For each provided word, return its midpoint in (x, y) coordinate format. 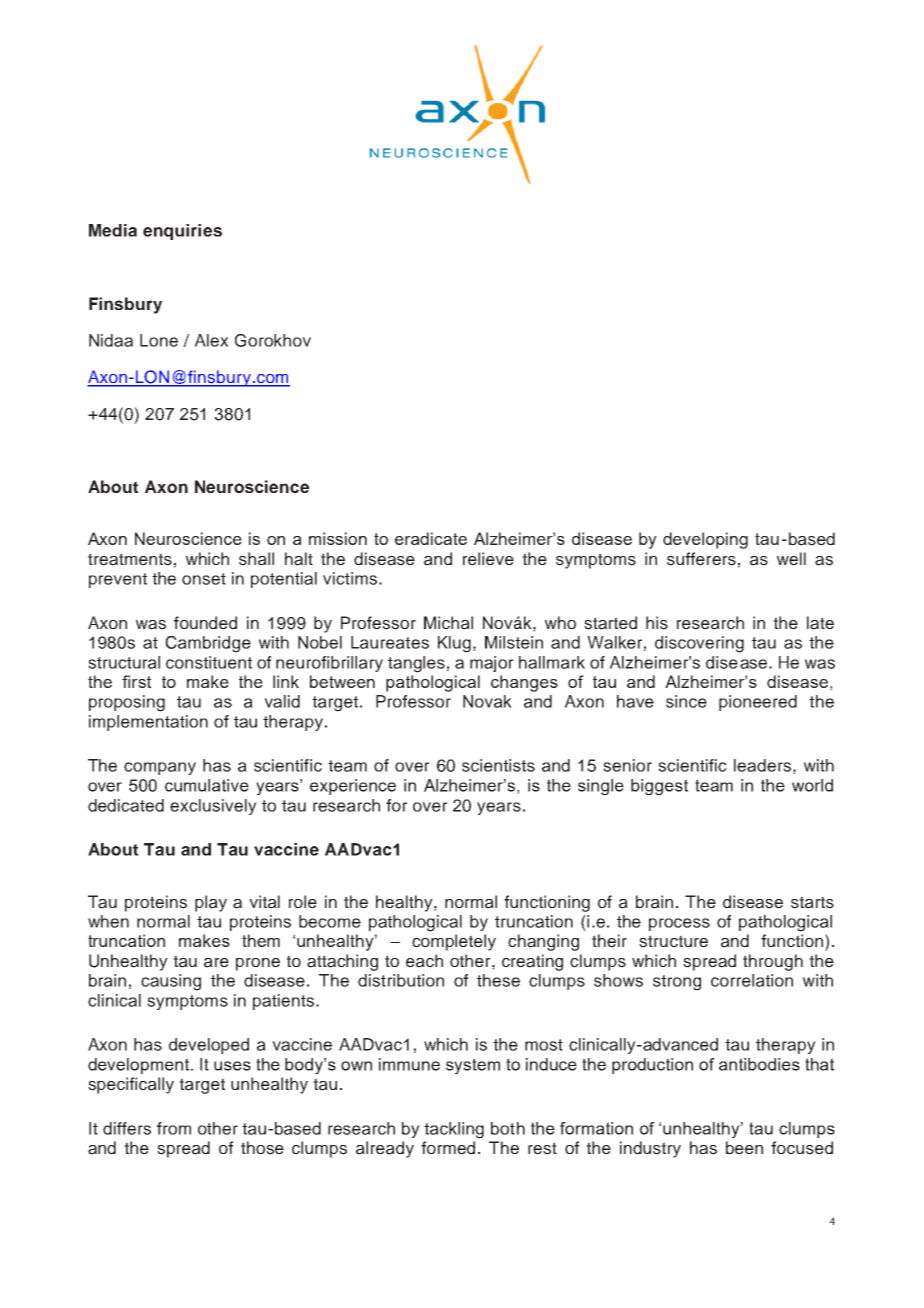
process (679, 924)
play (211, 903)
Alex (211, 340)
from (174, 1128)
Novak (487, 701)
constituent (209, 662)
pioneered (758, 703)
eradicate (431, 538)
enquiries (182, 232)
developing (705, 540)
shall (256, 559)
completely (454, 942)
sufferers (701, 559)
